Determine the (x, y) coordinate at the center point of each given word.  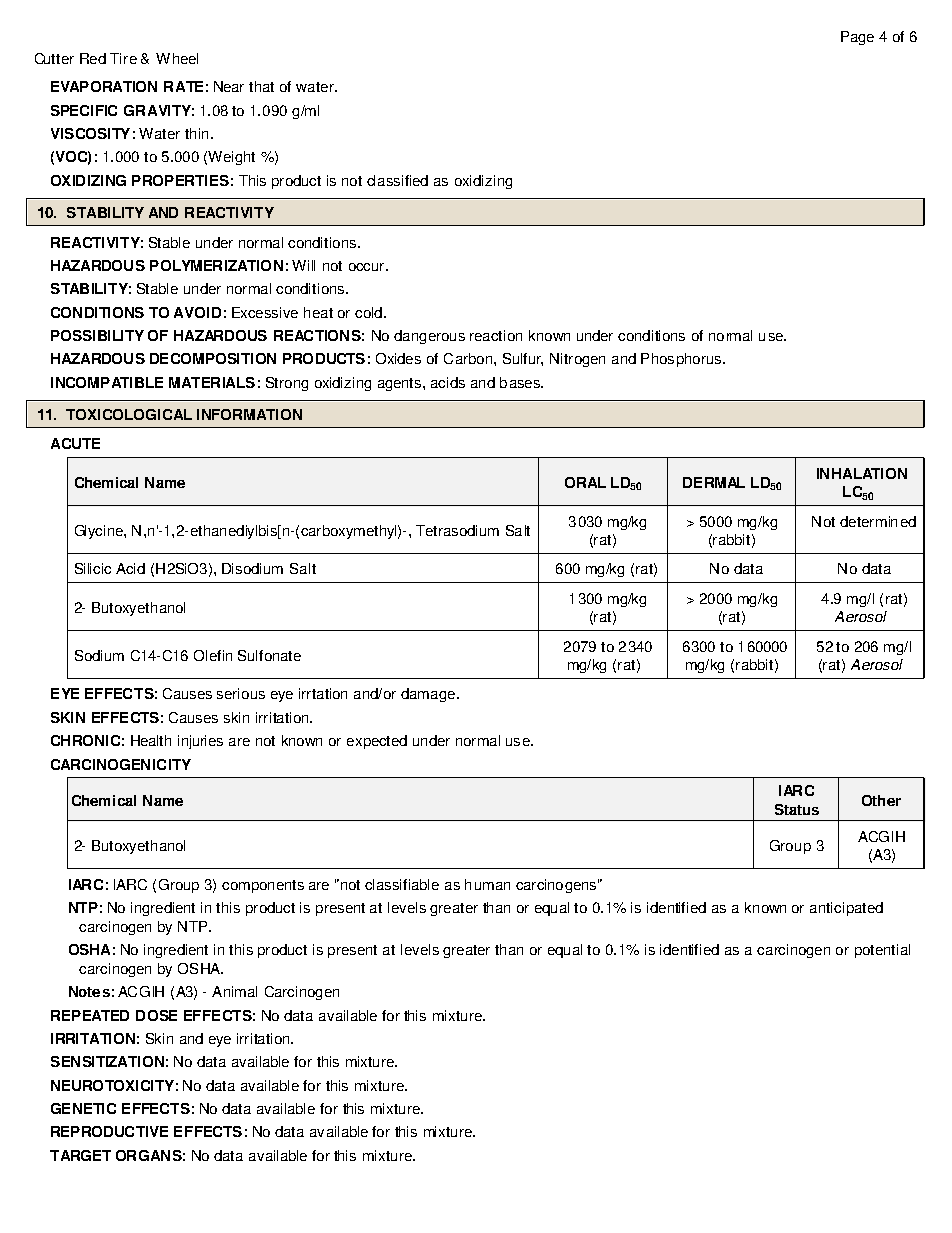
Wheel (177, 58)
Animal (234, 991)
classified (397, 180)
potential (882, 951)
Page (857, 38)
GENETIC (83, 1108)
